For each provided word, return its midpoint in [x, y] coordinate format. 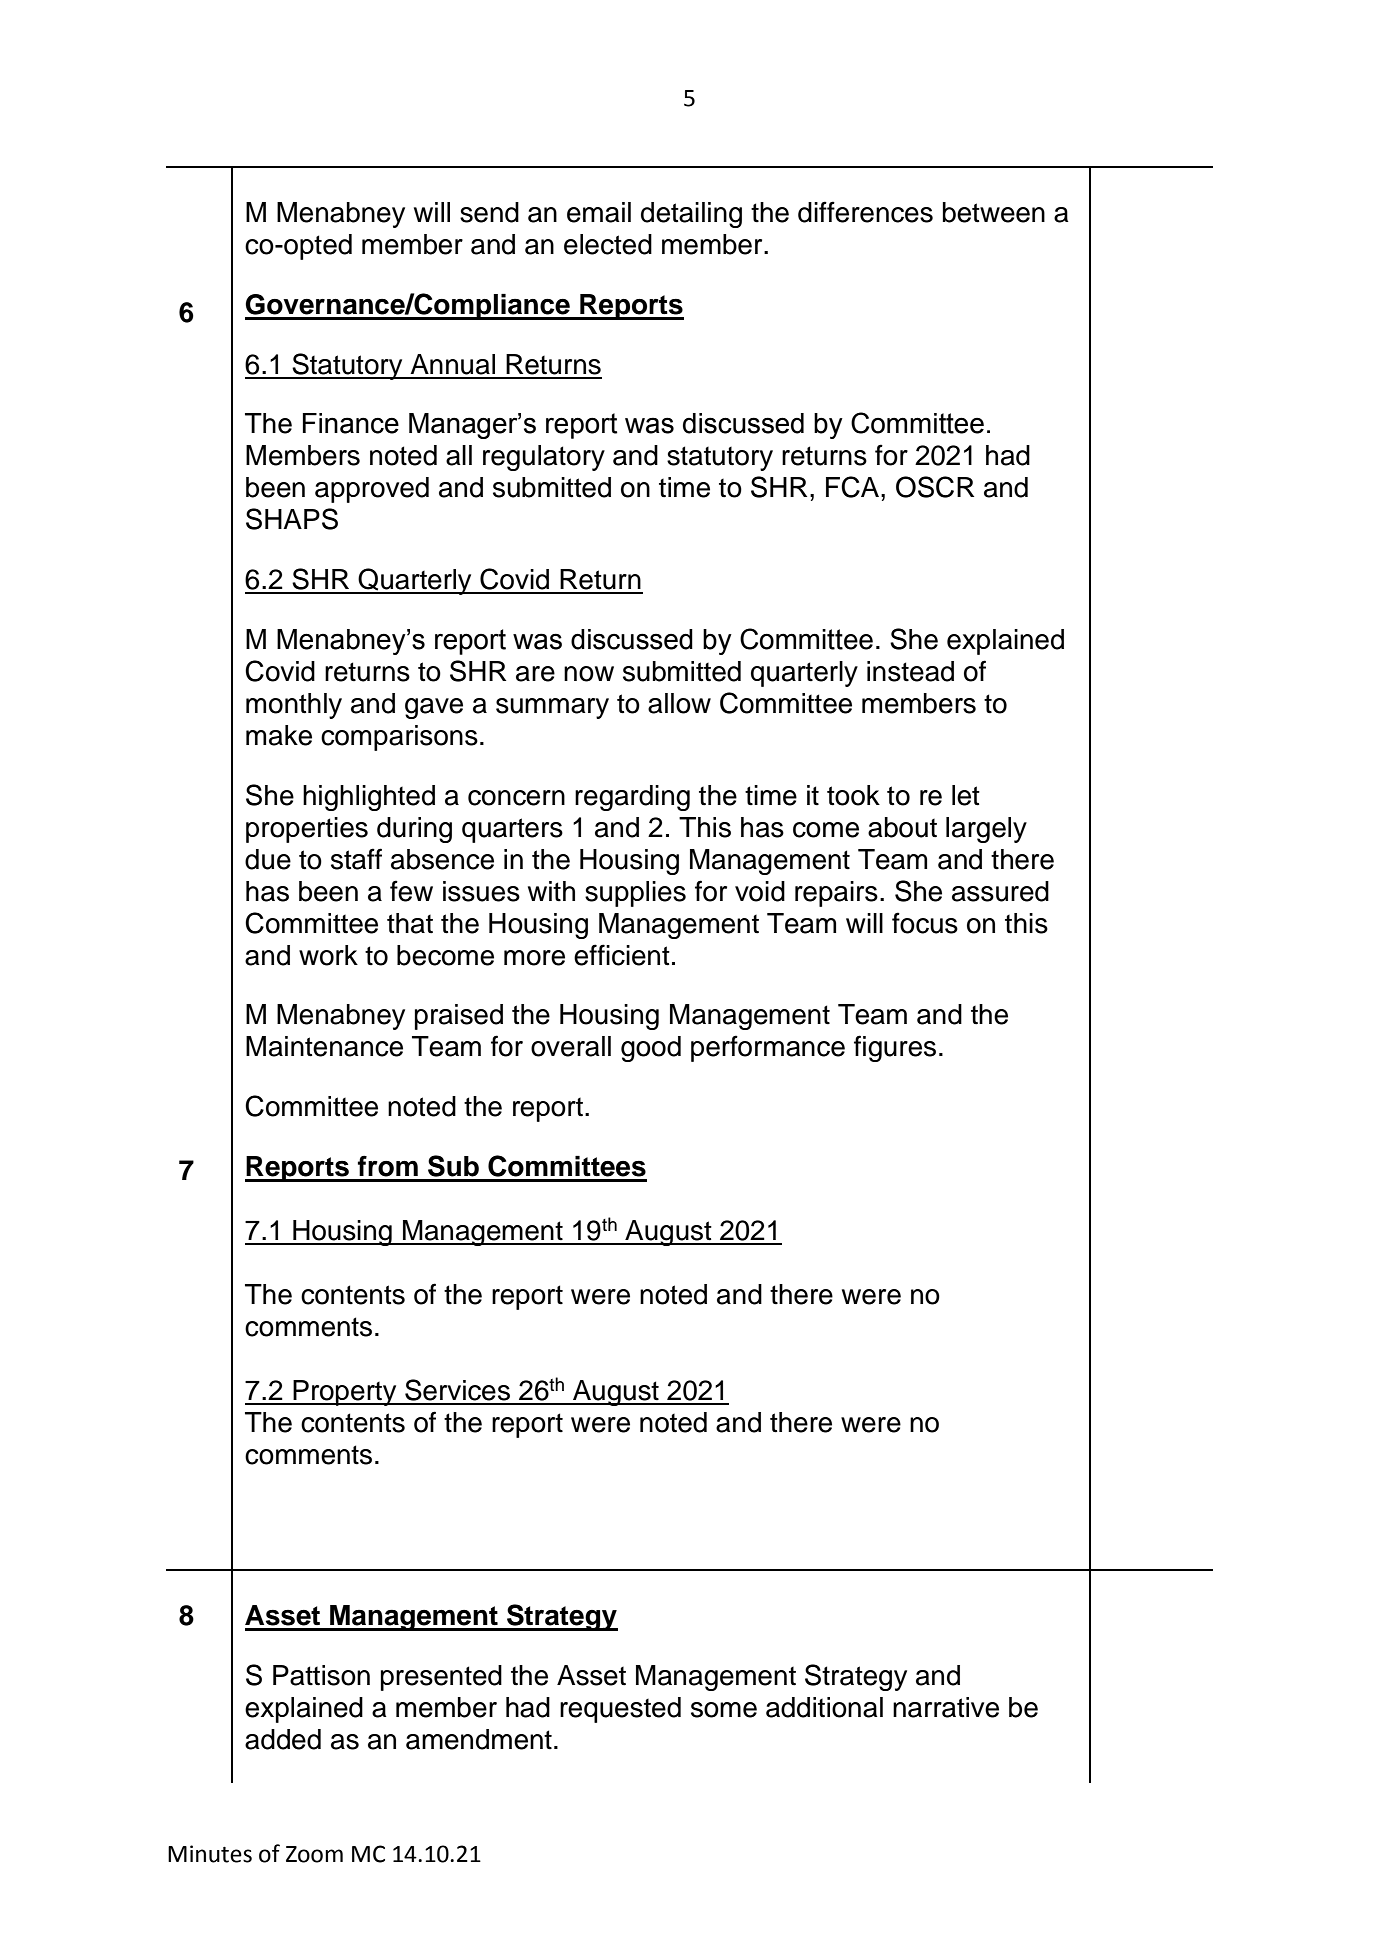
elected [608, 244]
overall [571, 1046]
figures [895, 1048]
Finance [351, 423]
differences [865, 212]
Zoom [314, 1854]
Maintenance [324, 1046]
